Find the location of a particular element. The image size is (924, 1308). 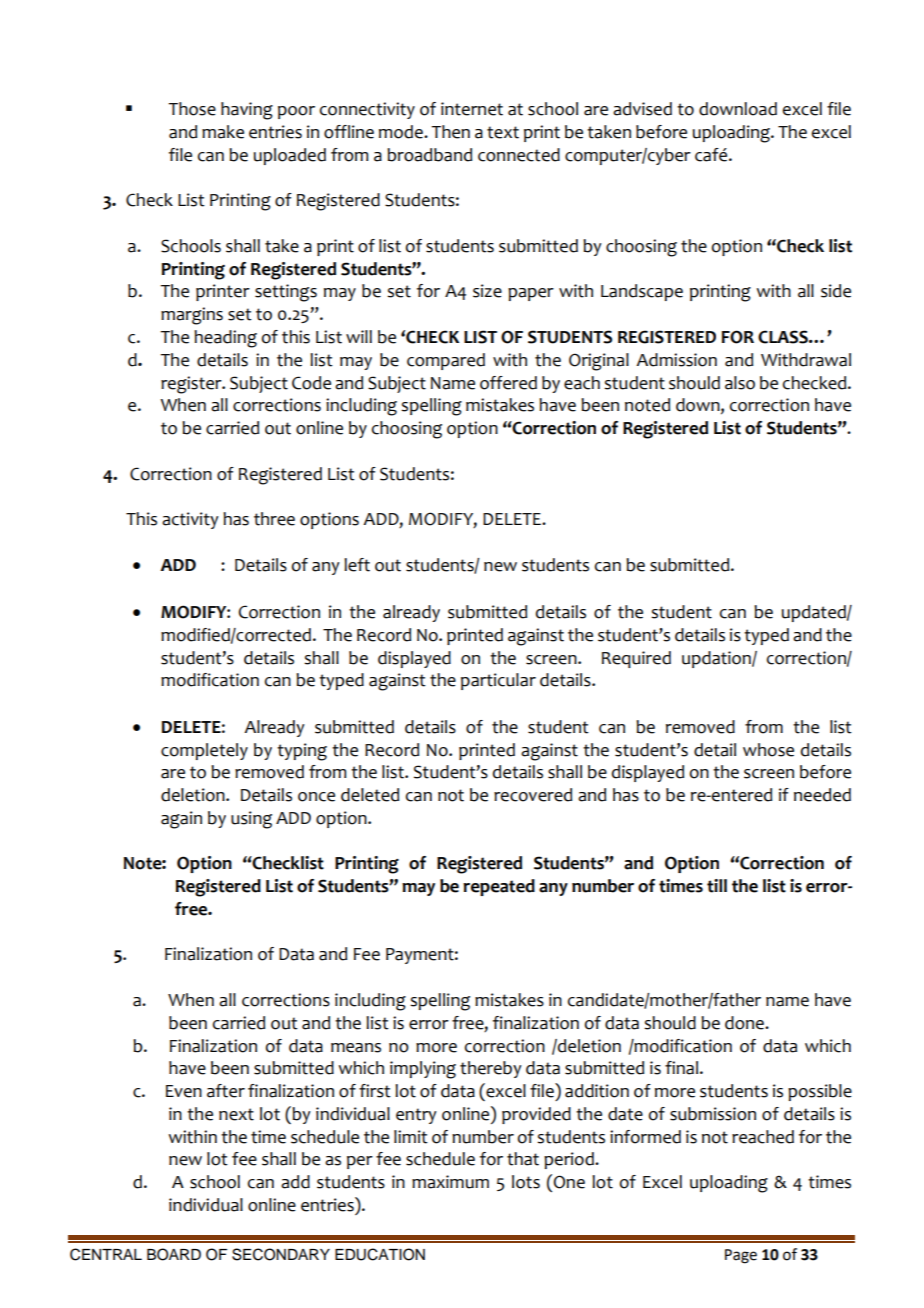

advised is located at coordinates (642, 109).
